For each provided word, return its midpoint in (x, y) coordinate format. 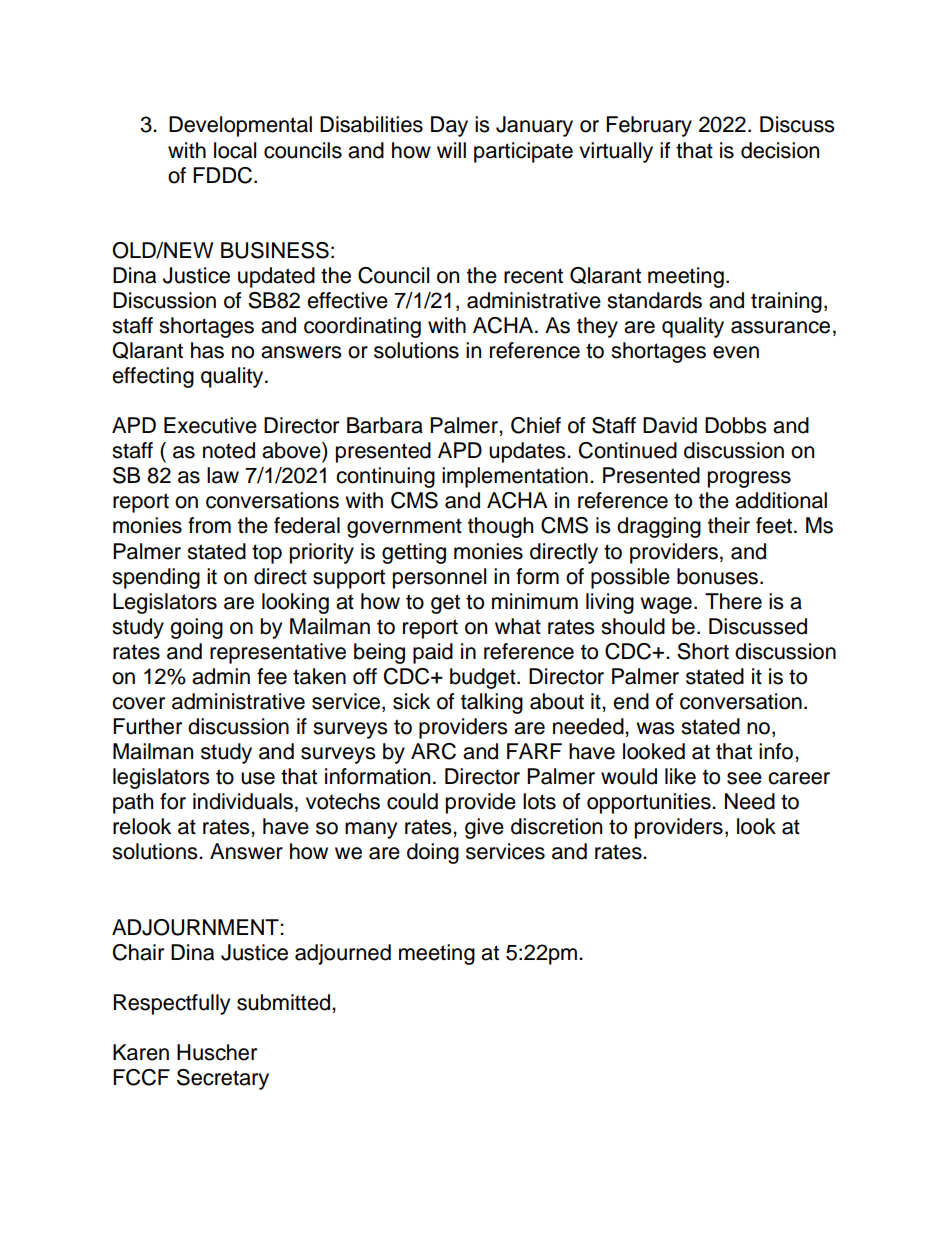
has (207, 350)
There (733, 601)
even (736, 352)
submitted (285, 1002)
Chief (536, 425)
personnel (439, 578)
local (235, 150)
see (744, 778)
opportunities (650, 803)
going (196, 628)
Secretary (223, 1079)
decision (780, 150)
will (451, 150)
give (484, 828)
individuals (243, 801)
